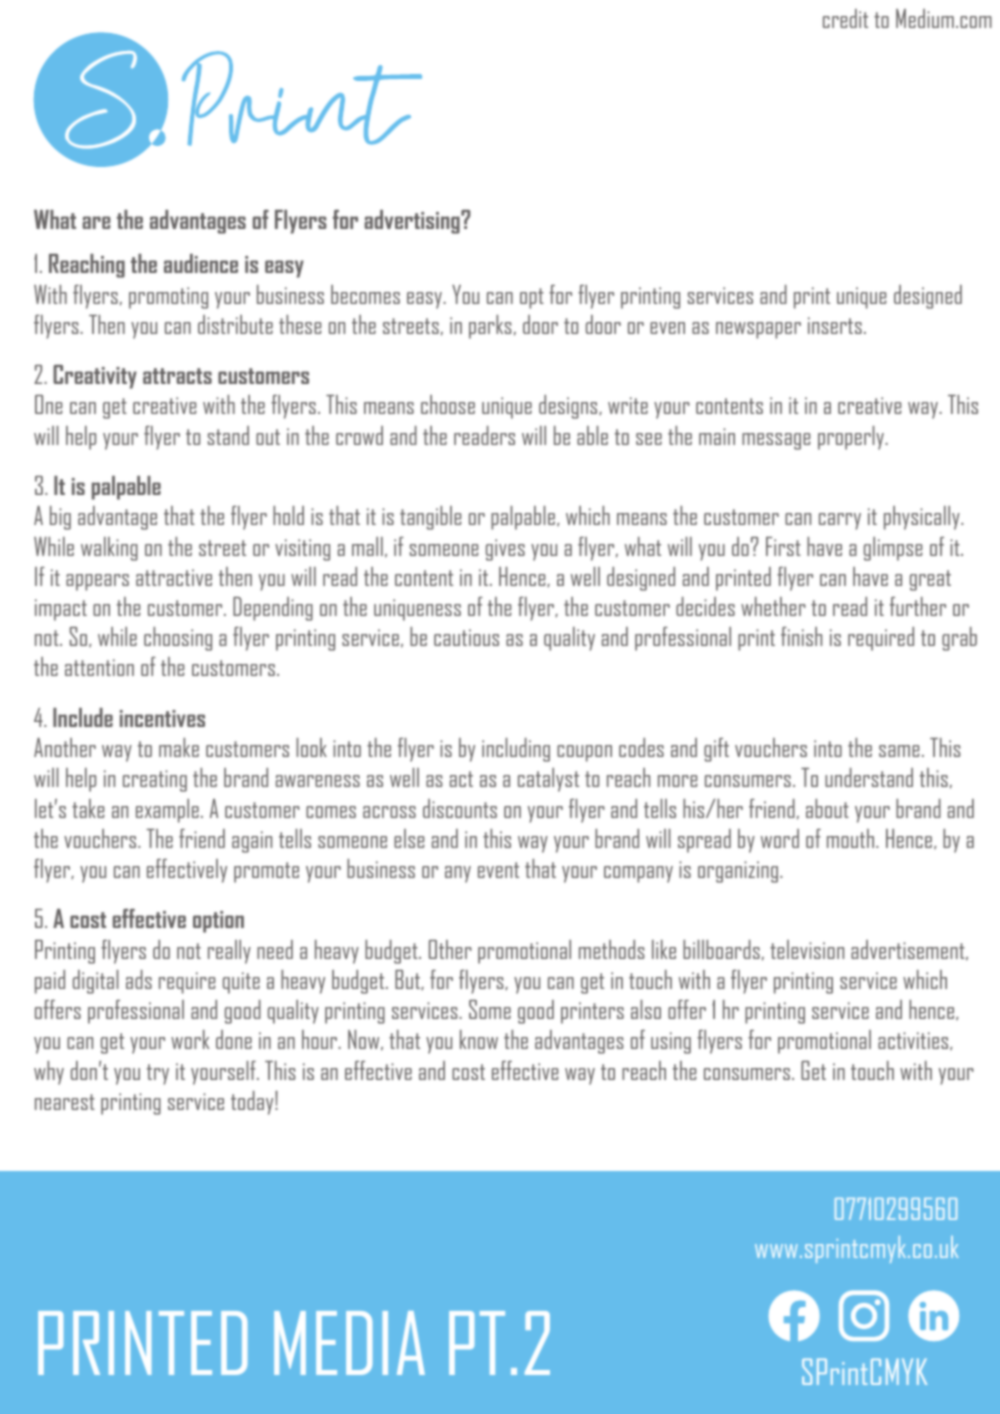 The height and width of the screenshot is (1414, 1000). I want to click on incentives, so click(162, 718).
